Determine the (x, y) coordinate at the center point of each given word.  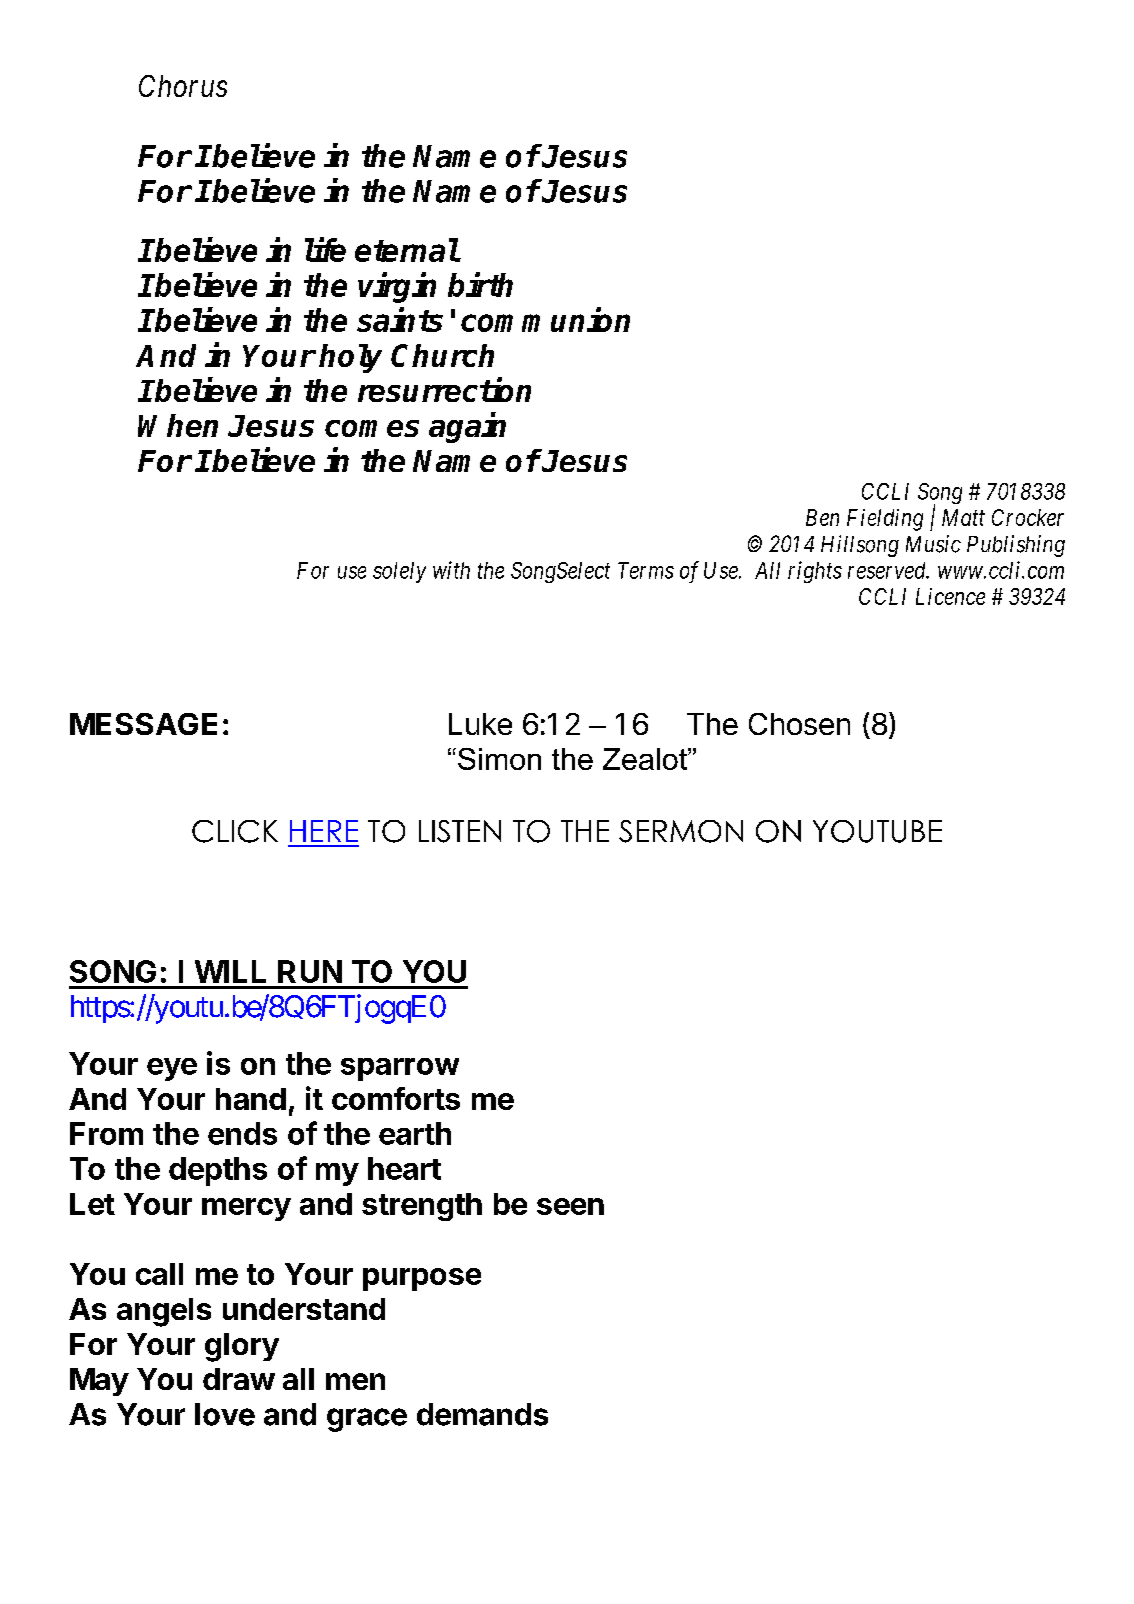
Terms (646, 570)
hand (251, 1099)
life (325, 249)
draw (239, 1379)
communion (545, 319)
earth (415, 1133)
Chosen (799, 724)
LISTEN (460, 831)
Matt (963, 517)
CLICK (235, 831)
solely (399, 572)
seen (570, 1206)
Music (933, 544)
